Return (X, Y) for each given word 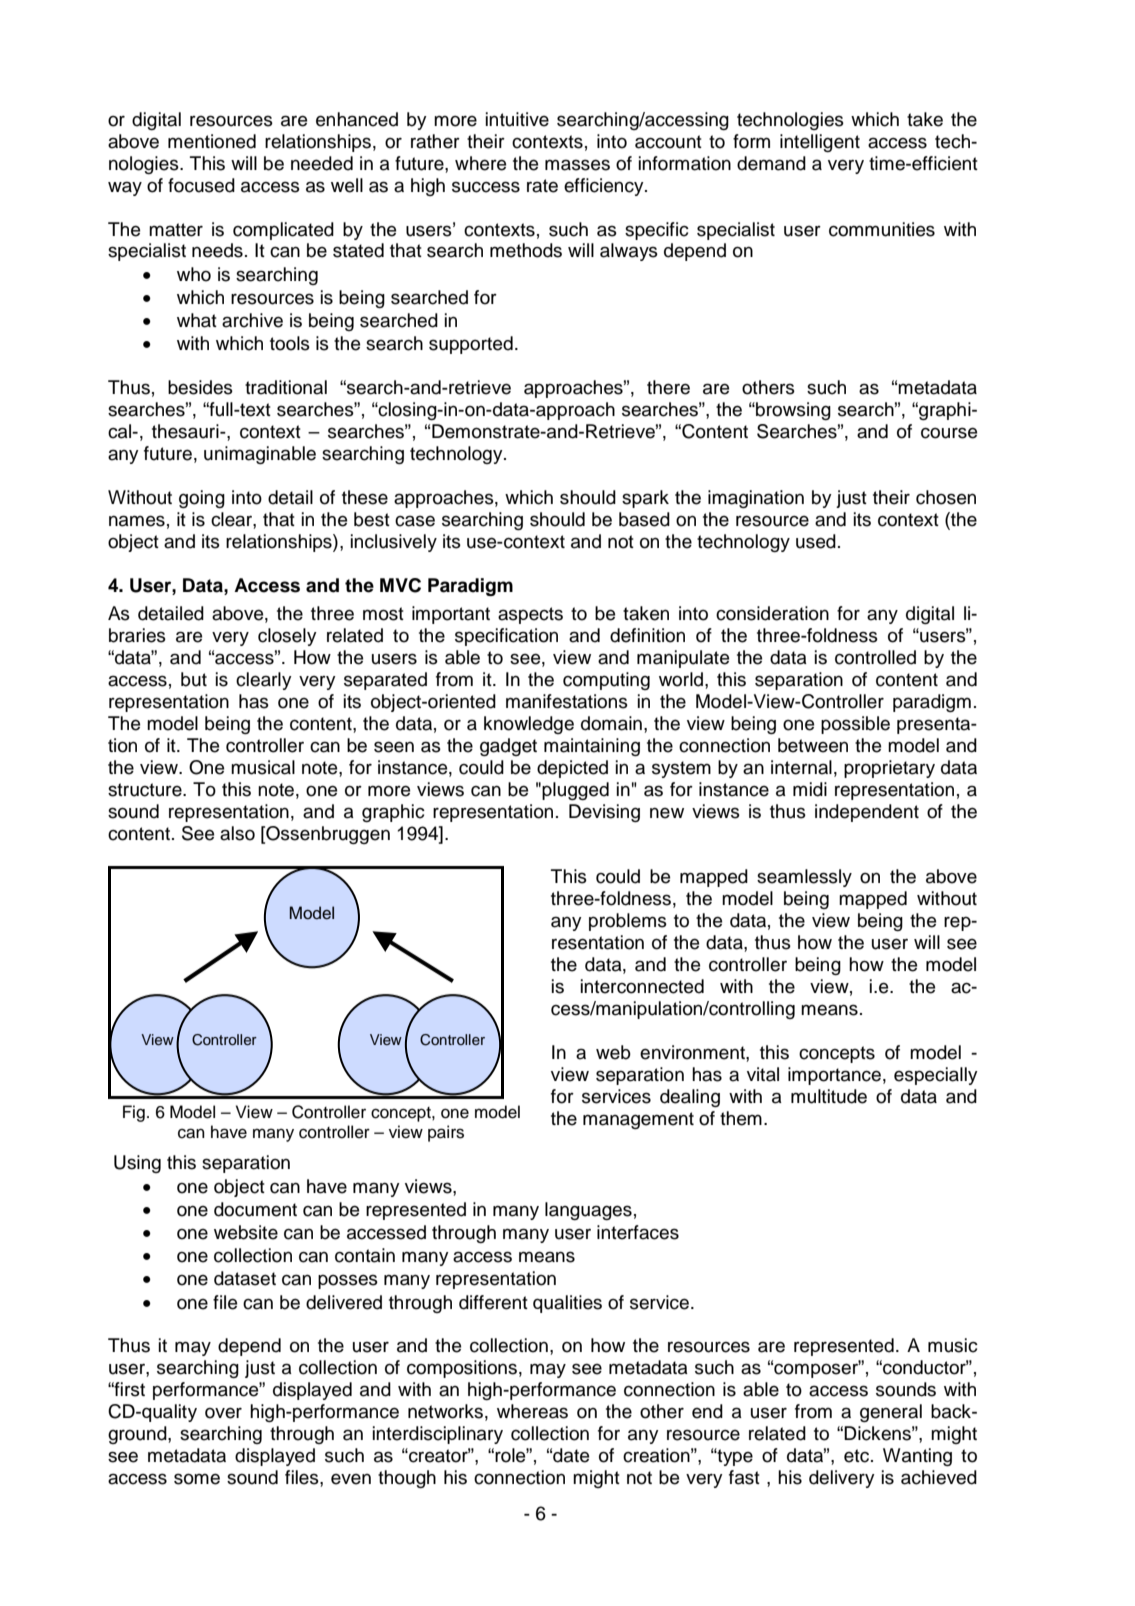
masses (577, 165)
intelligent (820, 143)
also (237, 833)
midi (810, 789)
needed (322, 163)
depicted (572, 769)
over (223, 1413)
